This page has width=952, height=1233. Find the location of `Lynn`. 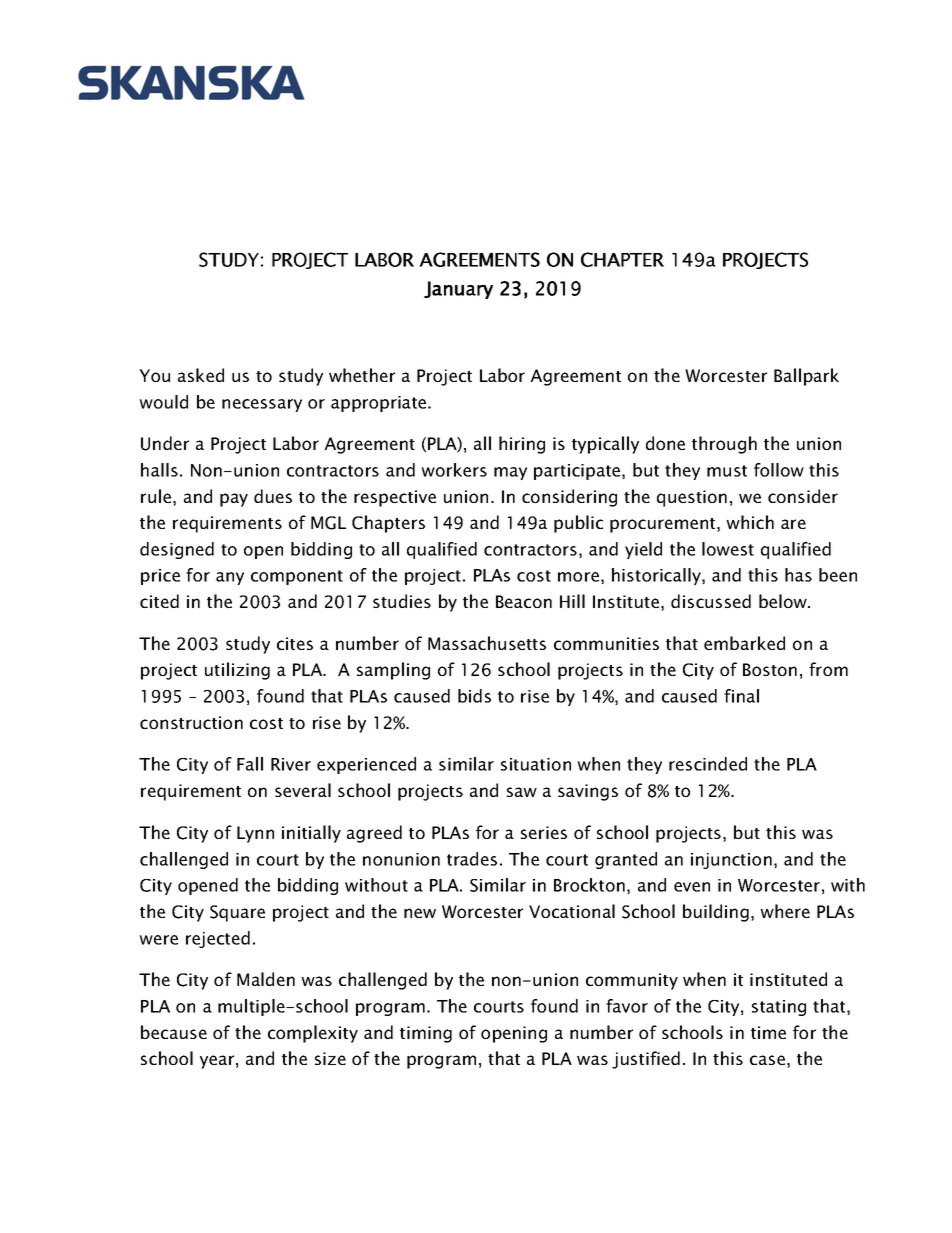

Lynn is located at coordinates (255, 834).
